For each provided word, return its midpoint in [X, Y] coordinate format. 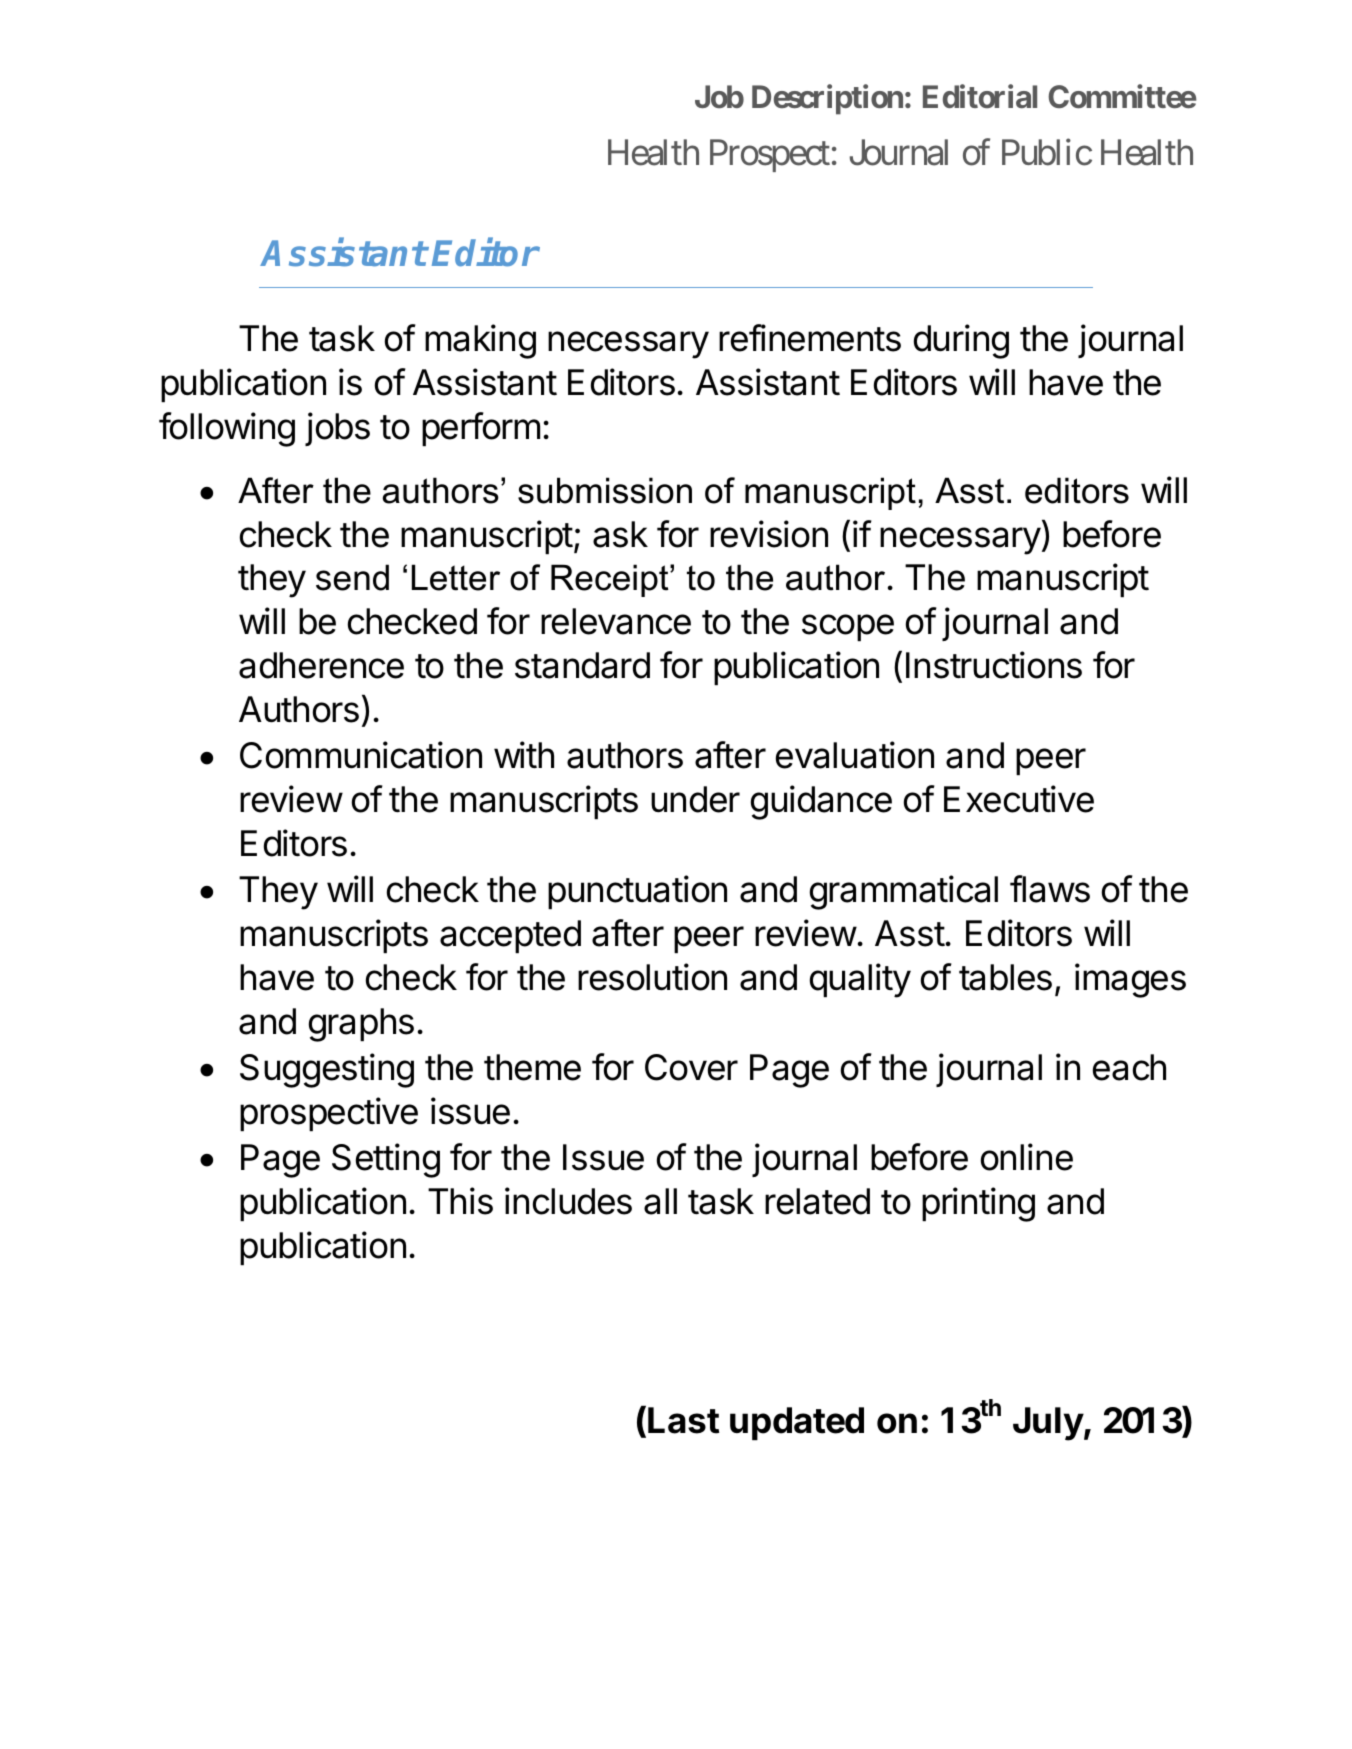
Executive [1019, 799]
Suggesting [327, 1070]
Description [827, 99]
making [480, 341]
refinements [810, 338]
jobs [337, 429]
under [695, 799]
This [460, 1201]
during [961, 341]
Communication [361, 755]
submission [605, 490]
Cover [691, 1067]
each [1129, 1067]
